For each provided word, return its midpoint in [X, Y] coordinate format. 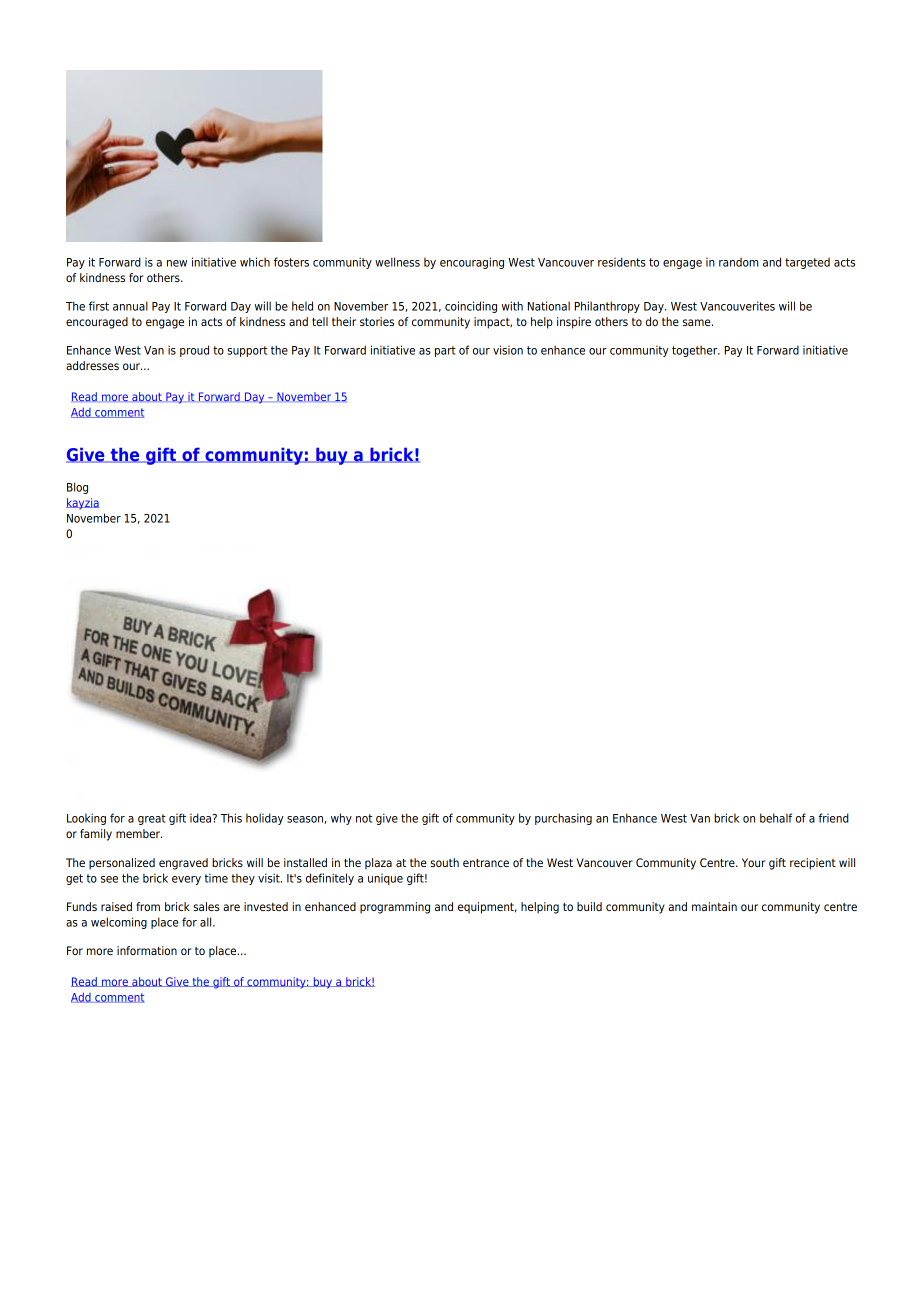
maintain [714, 906]
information [147, 950]
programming [395, 908]
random [738, 262]
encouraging [472, 263]
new [177, 263]
